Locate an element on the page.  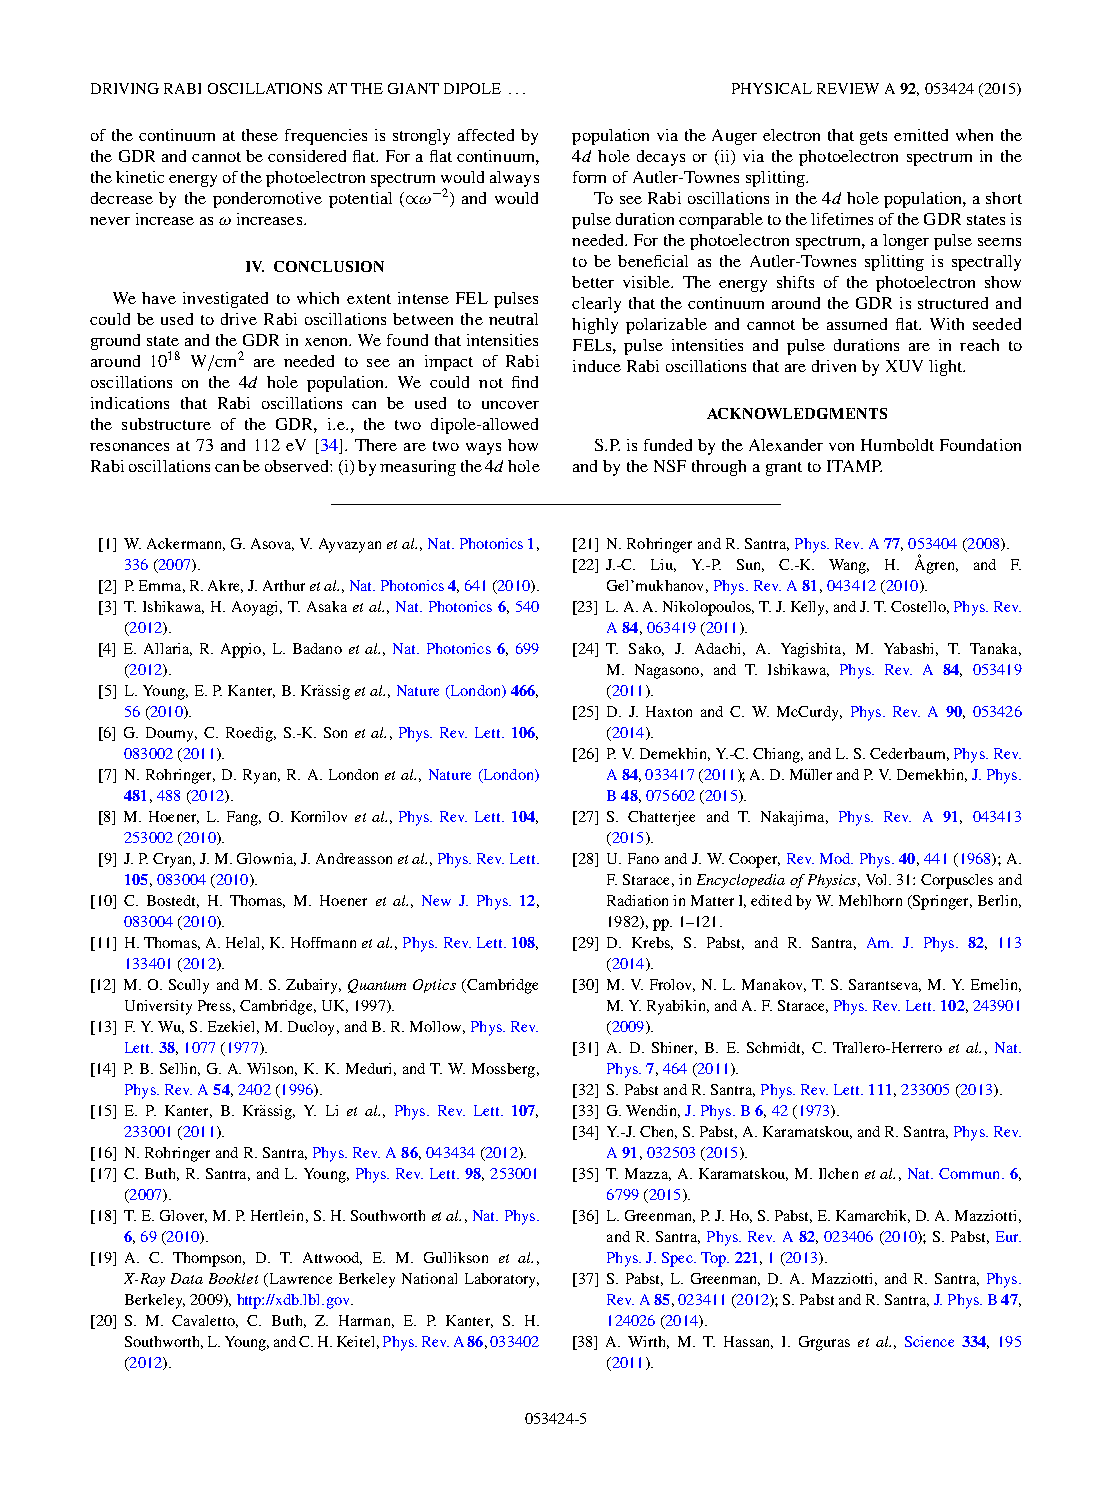
uncover is located at coordinates (510, 405).
